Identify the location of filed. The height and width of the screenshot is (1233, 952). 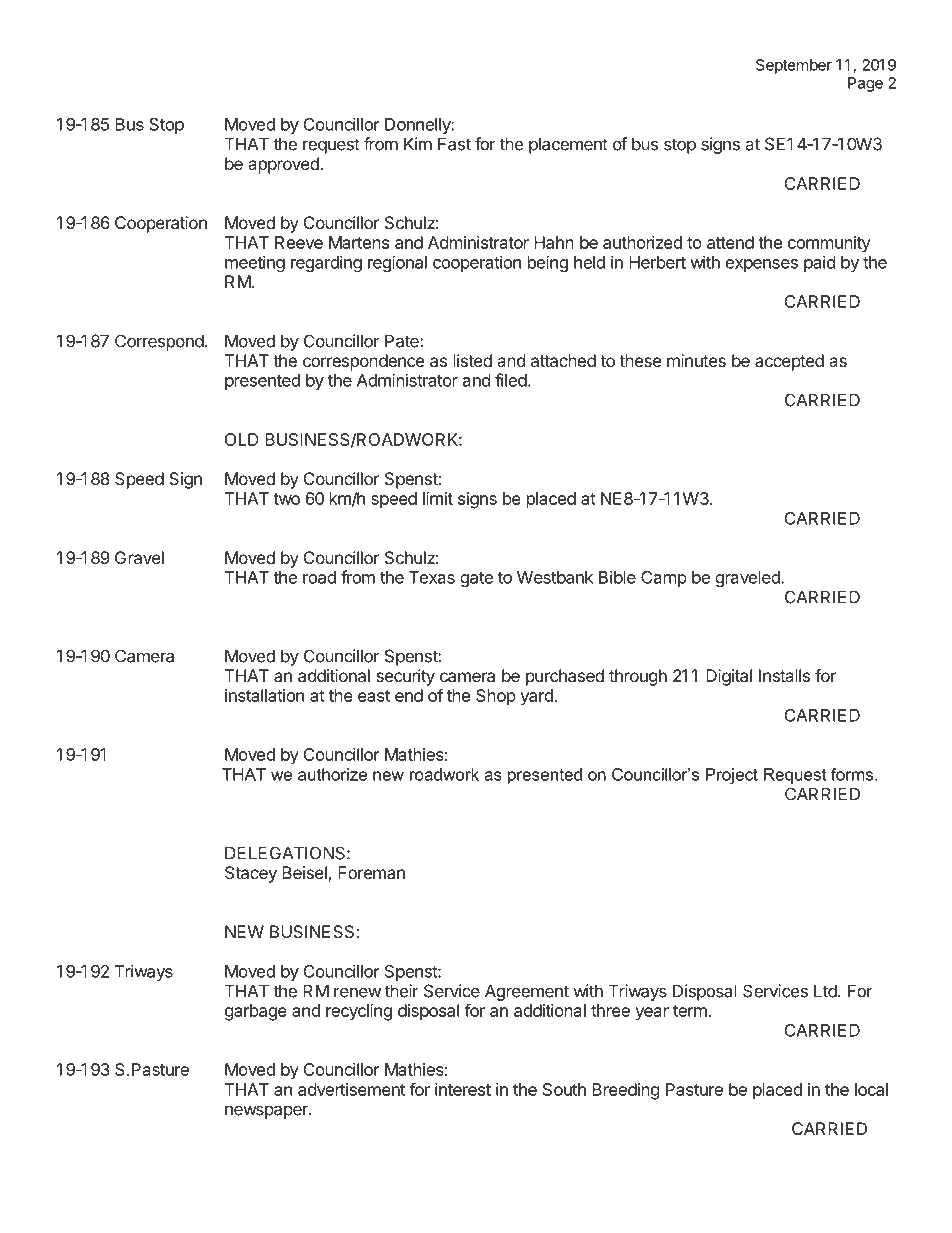
(511, 380).
